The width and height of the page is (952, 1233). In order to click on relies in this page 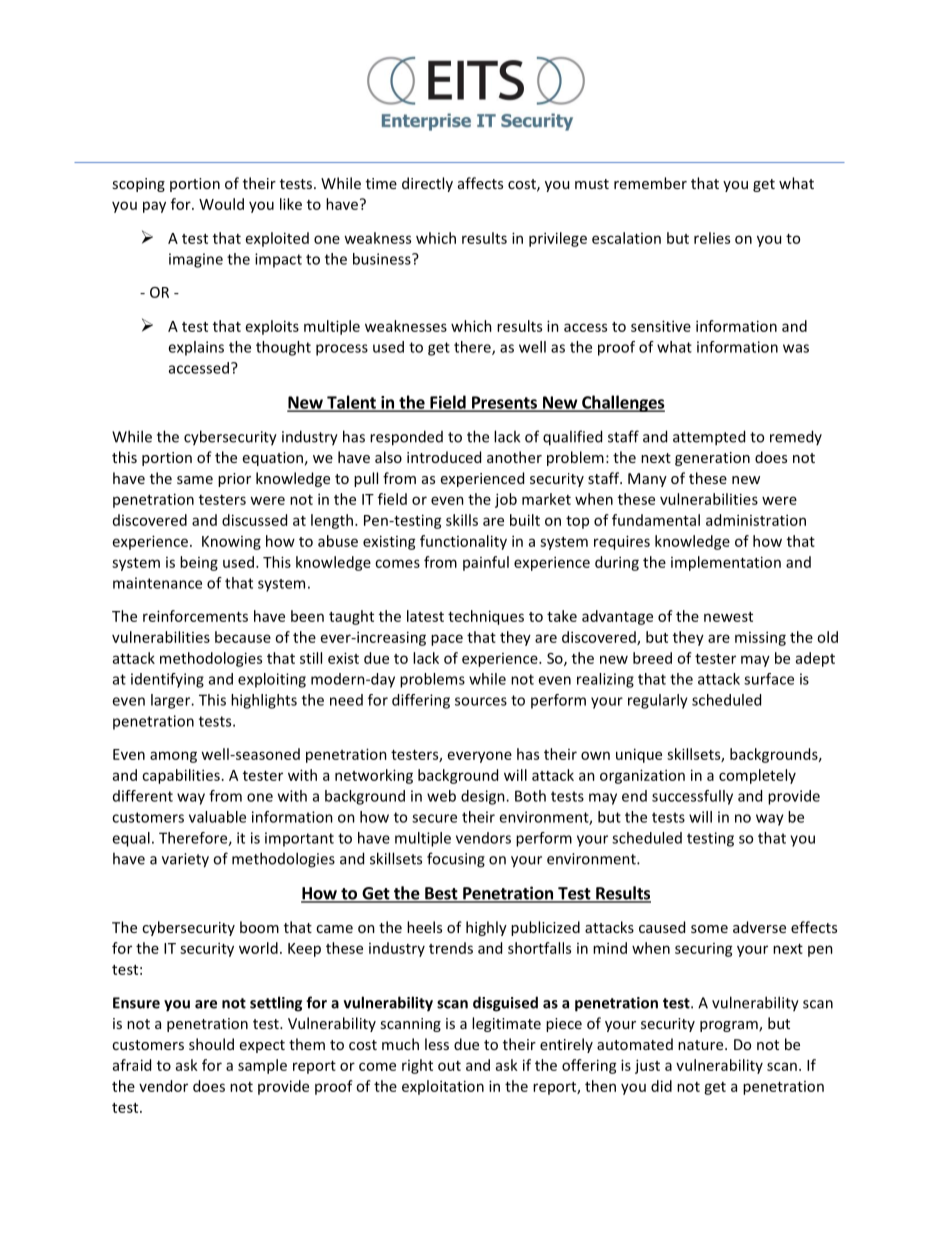, I will do `click(712, 238)`.
